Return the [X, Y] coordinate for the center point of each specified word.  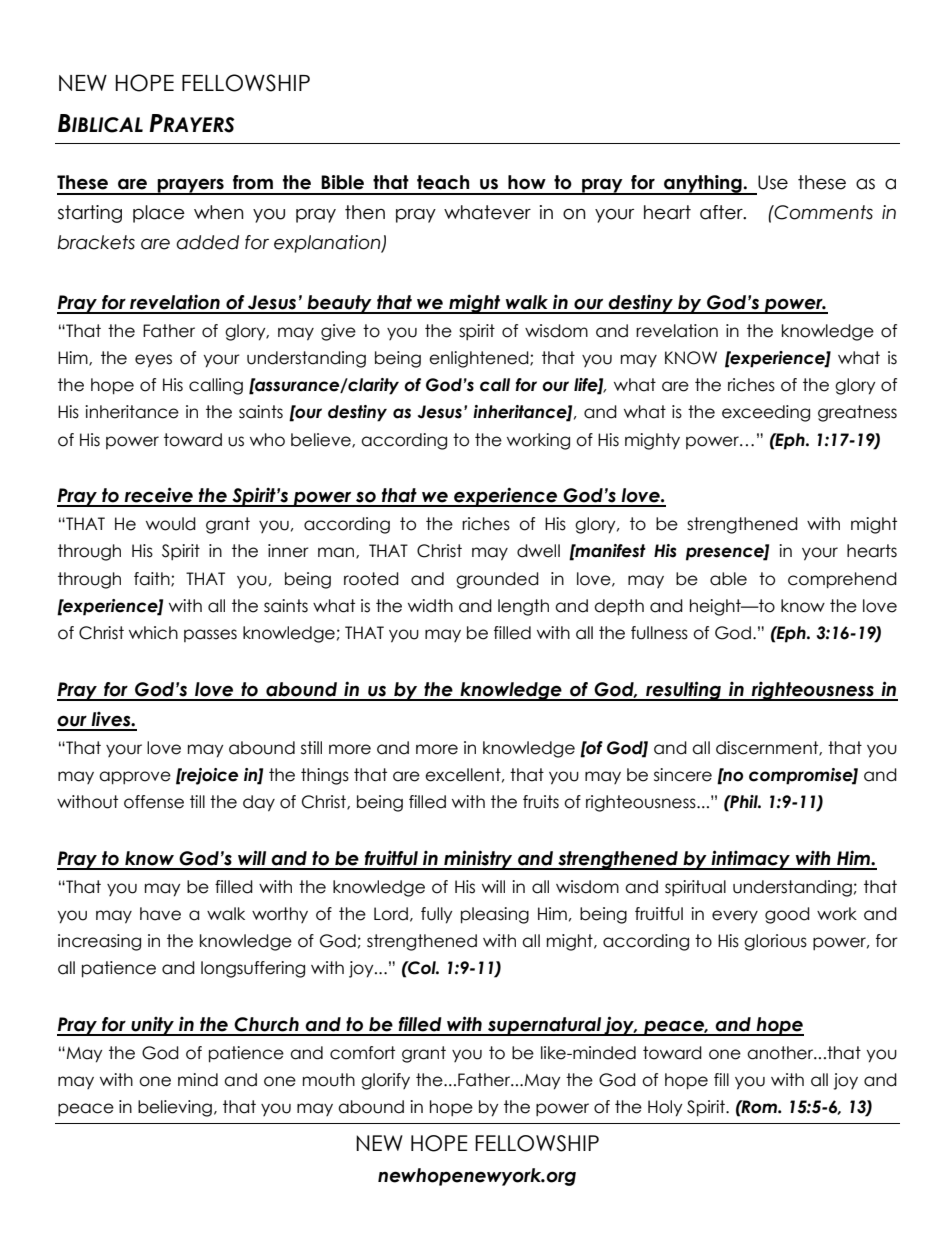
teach [443, 182]
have [160, 914]
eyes [153, 361]
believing [175, 1108]
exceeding [766, 413]
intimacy [751, 860]
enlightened [480, 359]
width [430, 606]
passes [210, 635]
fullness [659, 633]
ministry [478, 860]
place [159, 214]
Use [773, 182]
